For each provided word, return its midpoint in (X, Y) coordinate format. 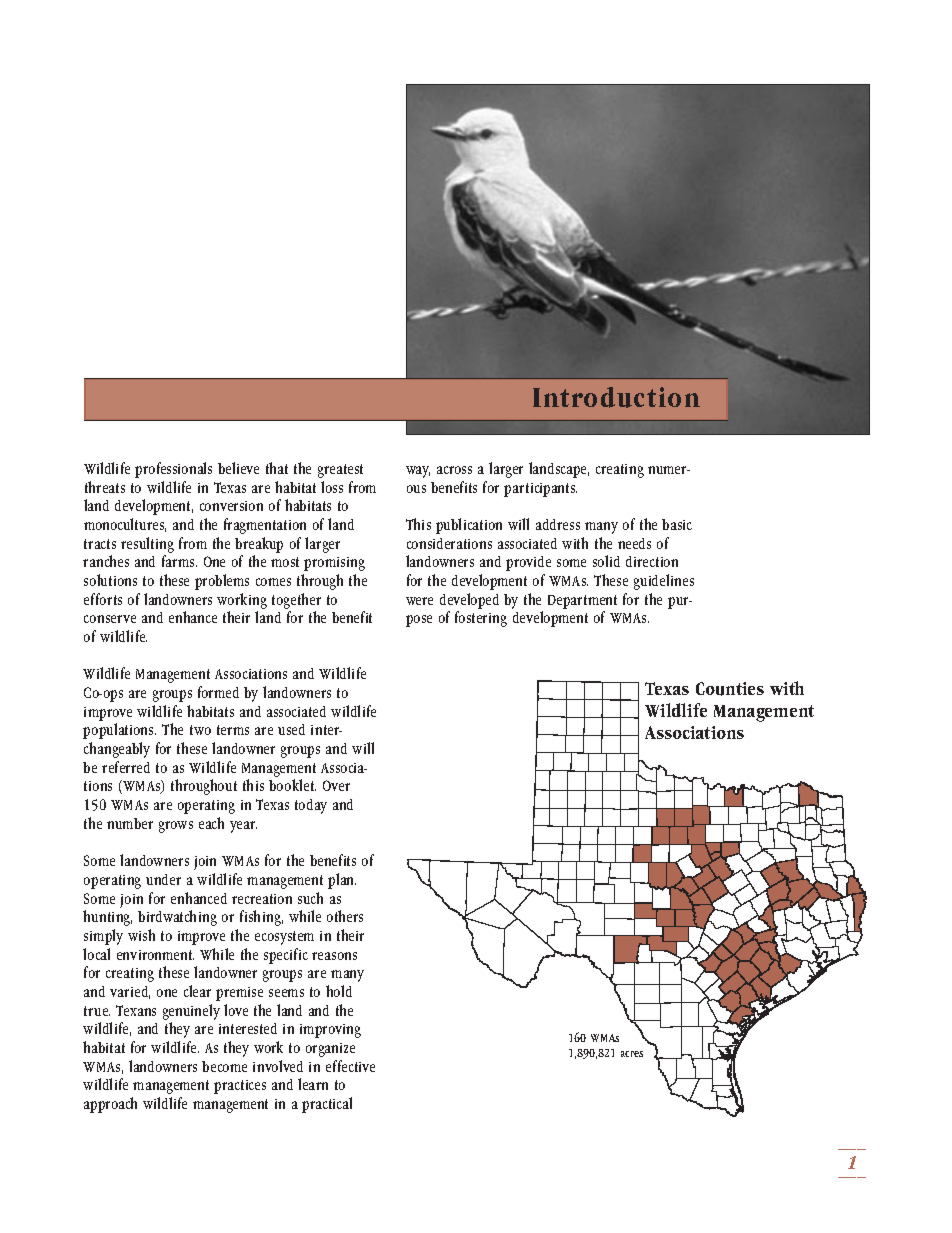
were (419, 601)
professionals (173, 470)
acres (632, 1054)
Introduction (616, 397)
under (163, 879)
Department (582, 602)
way (418, 472)
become (224, 1066)
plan (342, 881)
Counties (730, 689)
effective (350, 1066)
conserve (110, 619)
